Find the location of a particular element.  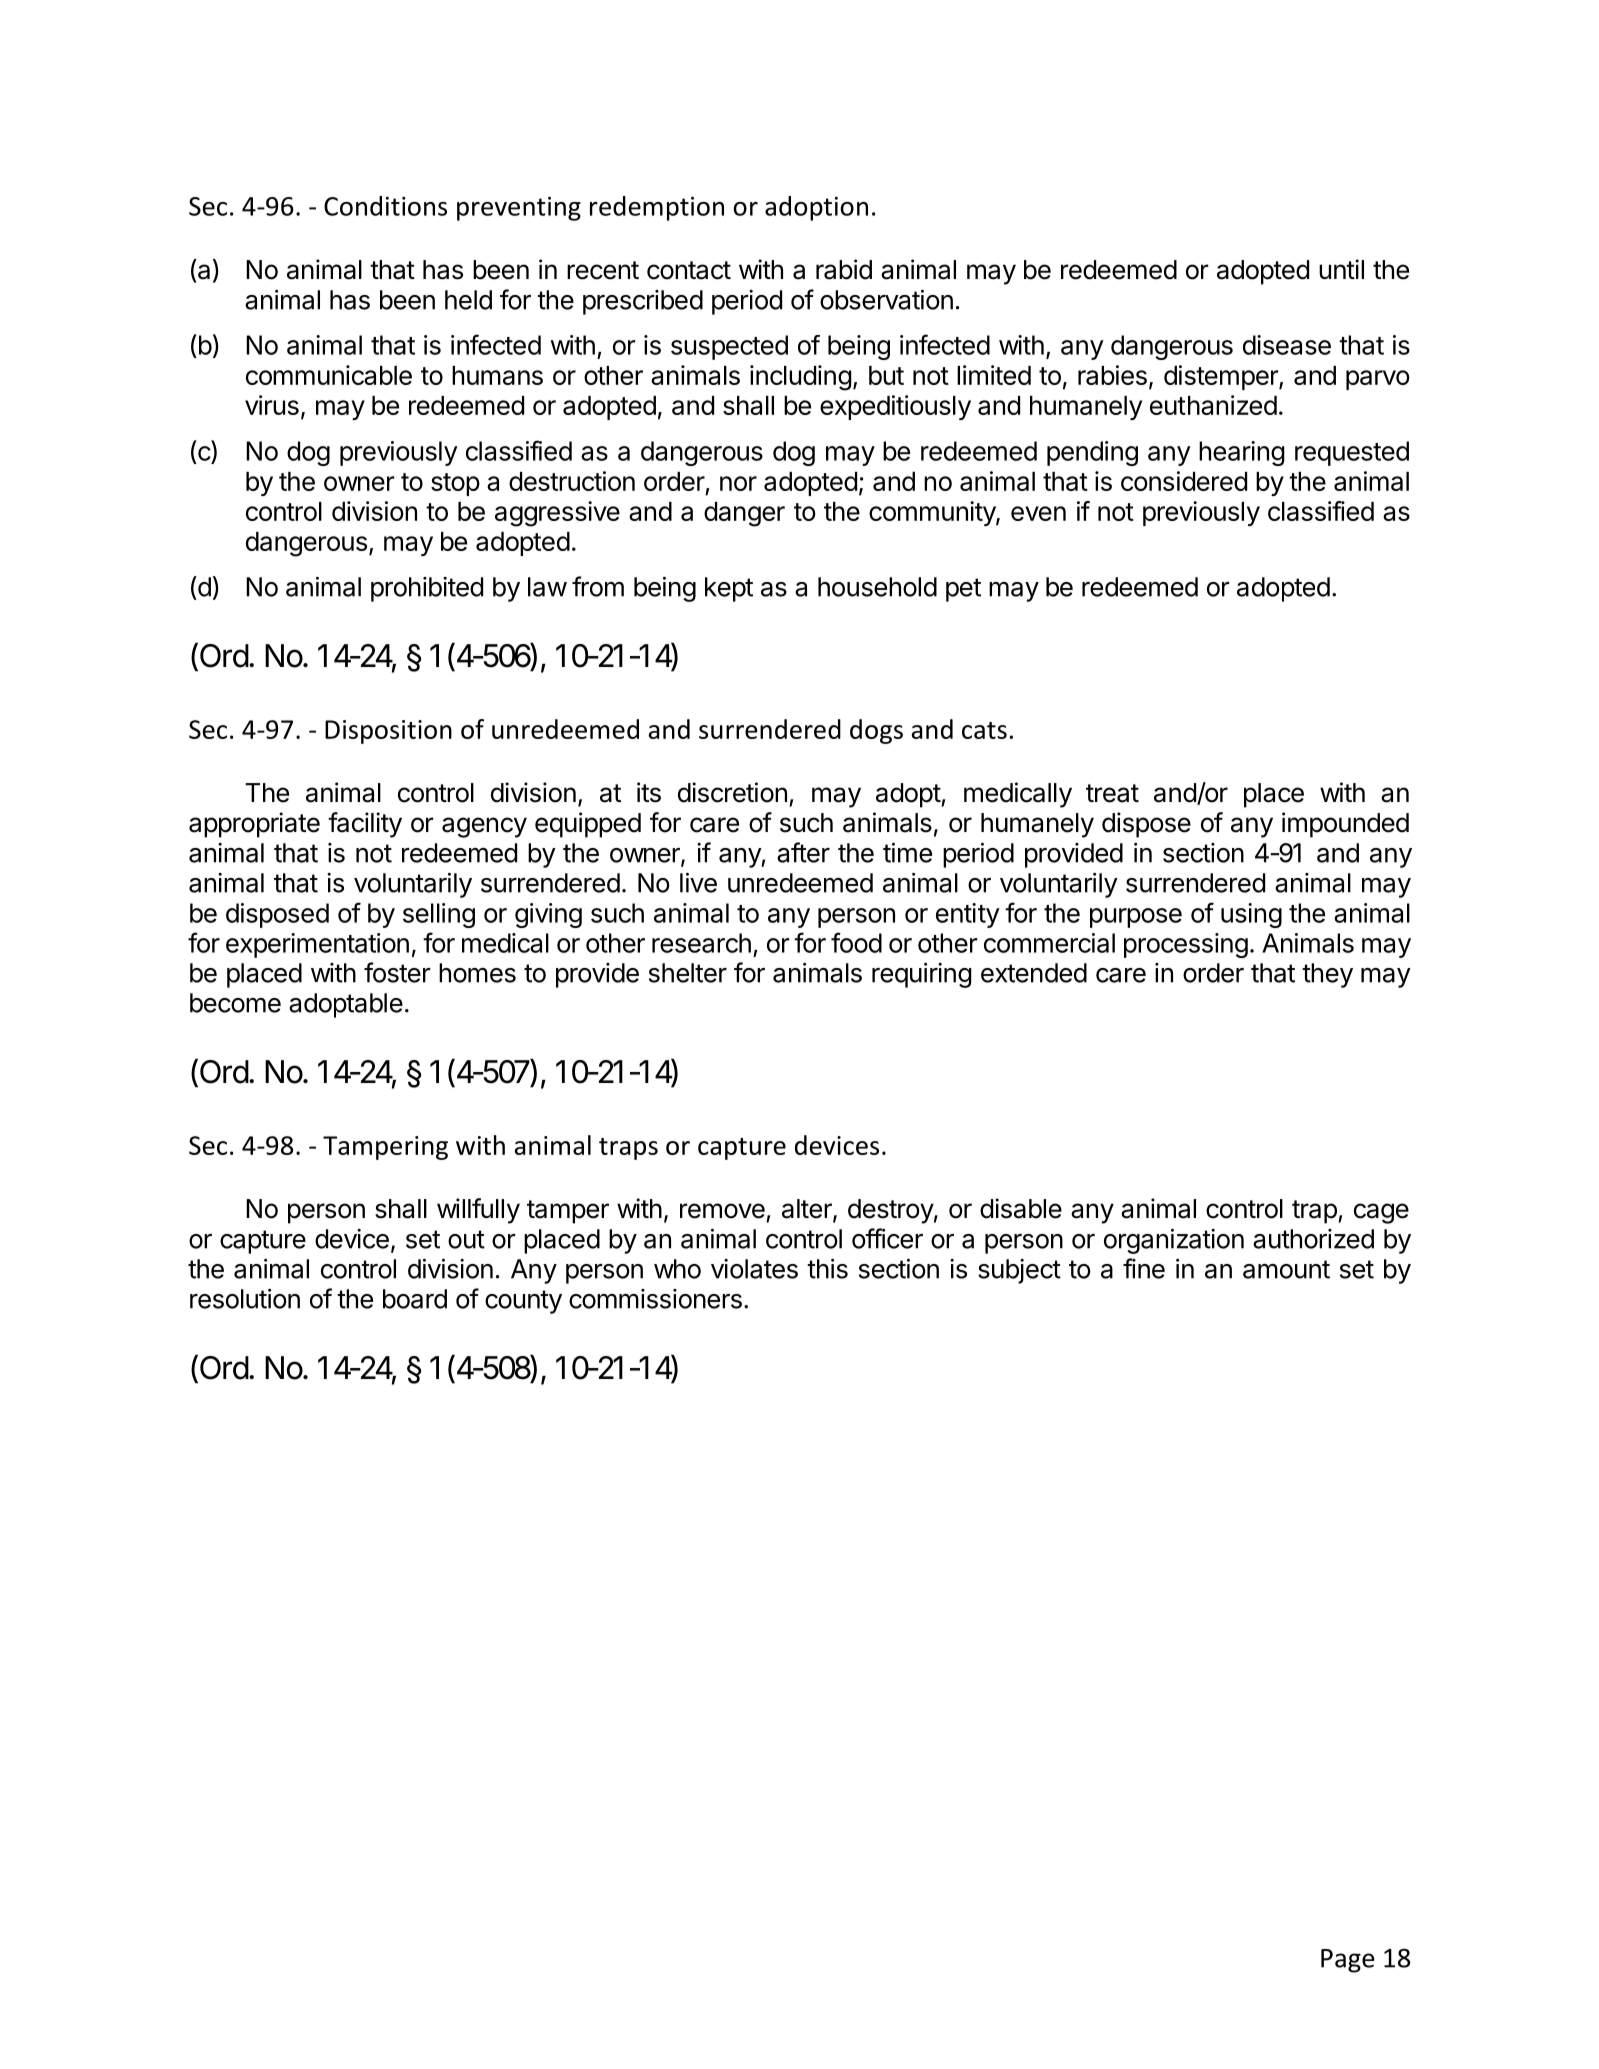

until is located at coordinates (1341, 269).
